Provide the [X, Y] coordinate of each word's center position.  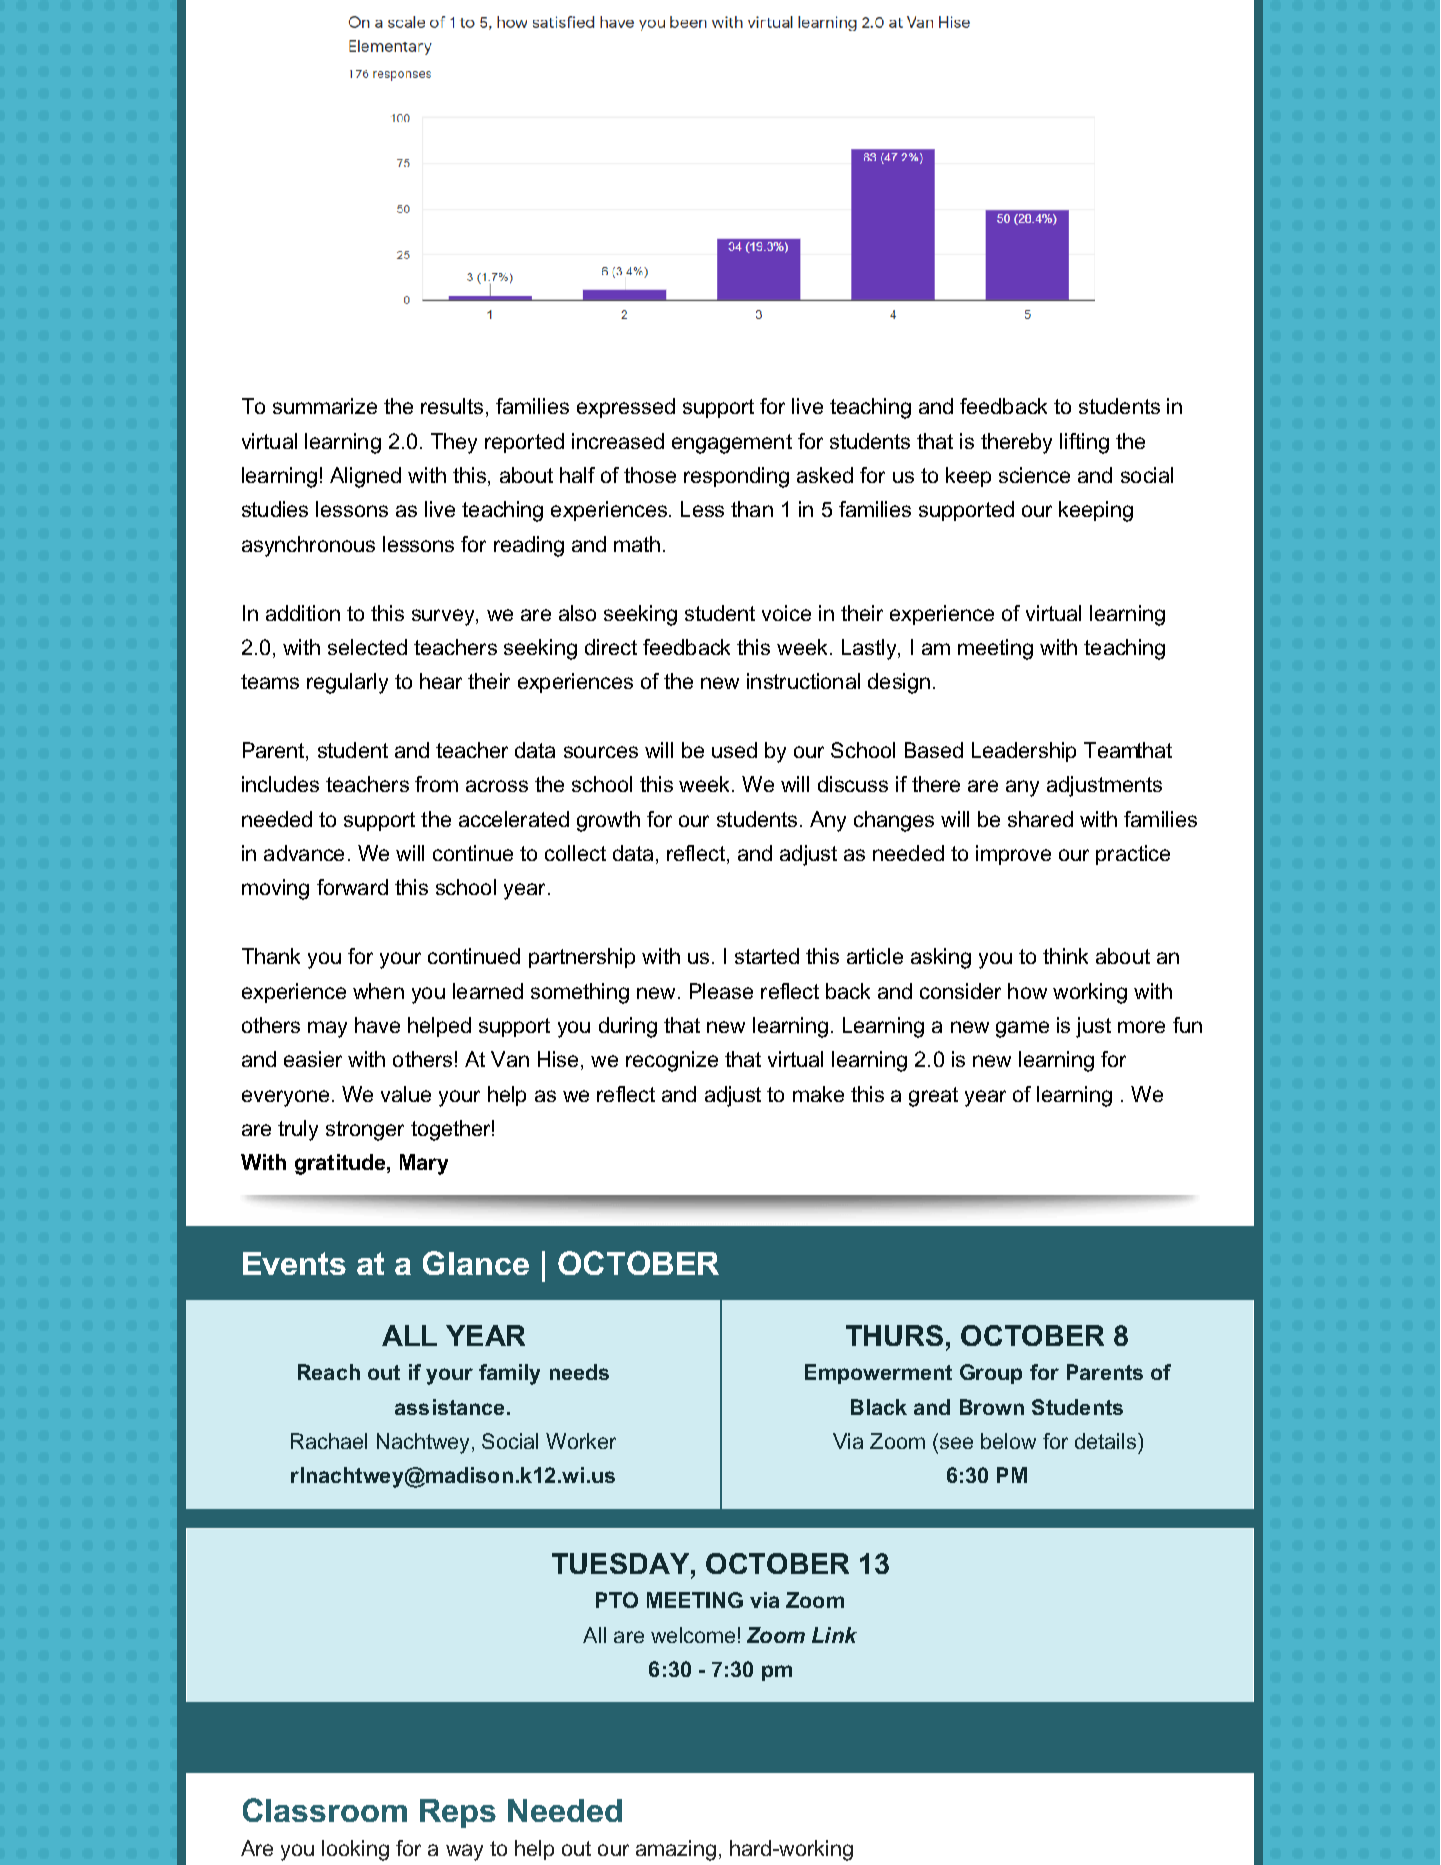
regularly [347, 683]
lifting [1084, 443]
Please [721, 991]
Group [991, 1374]
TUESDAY [622, 1563]
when [378, 991]
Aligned [365, 477]
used [734, 750]
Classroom [325, 1810]
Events [294, 1263]
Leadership [1024, 752]
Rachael [329, 1441]
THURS [894, 1335]
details [1105, 1441]
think [1065, 956]
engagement [732, 444]
